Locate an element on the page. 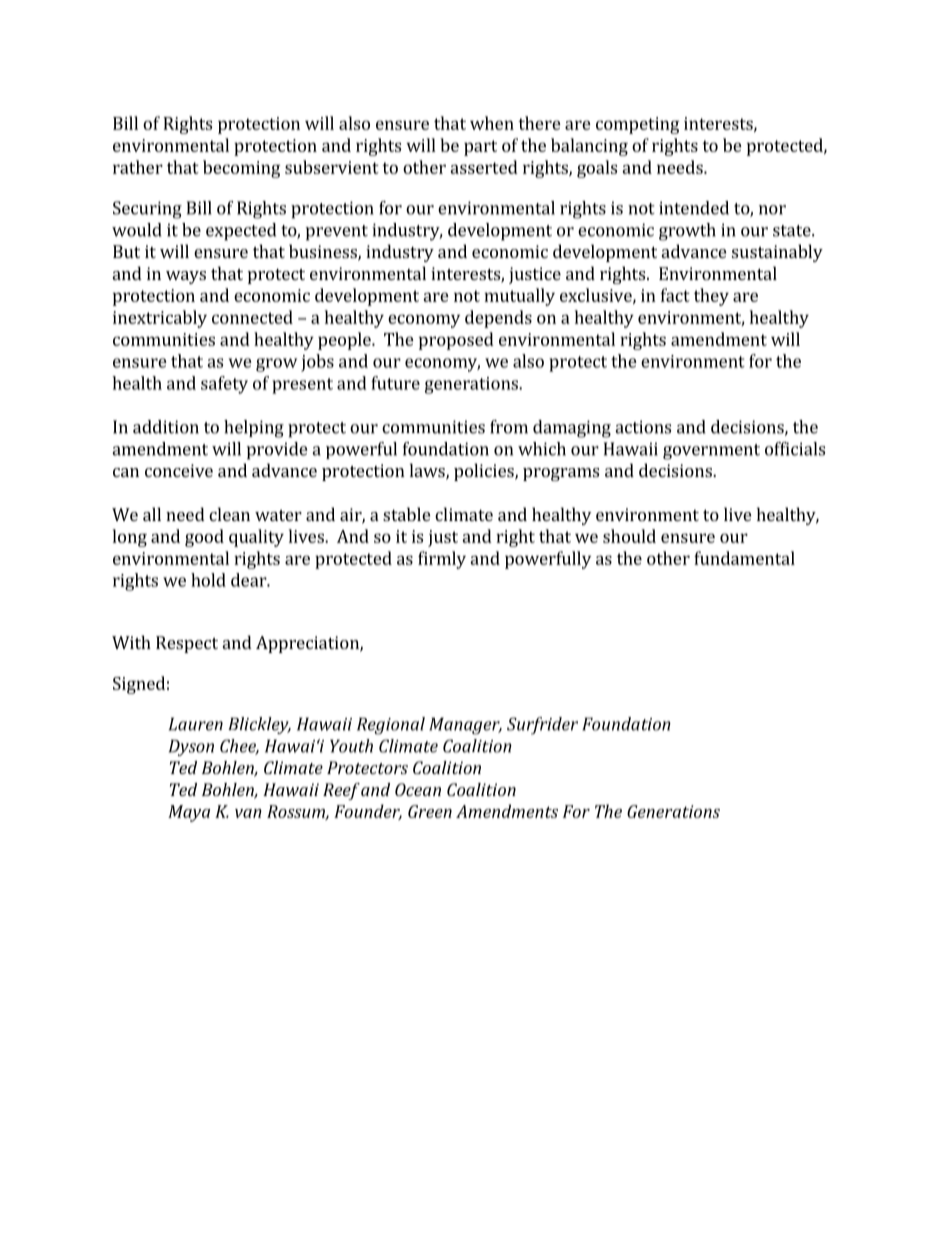  part is located at coordinates (480, 148).
